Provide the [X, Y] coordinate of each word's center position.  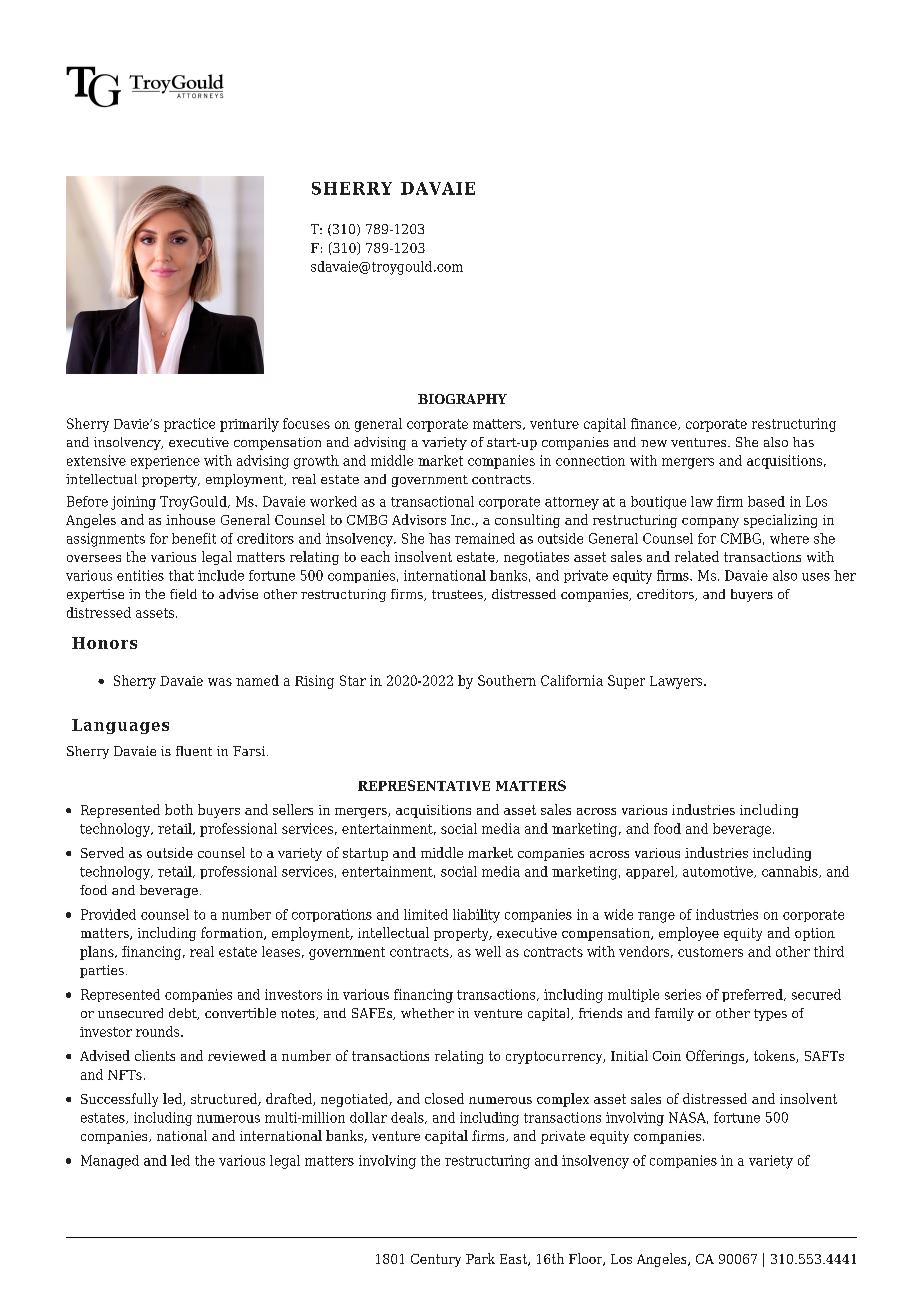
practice [189, 425]
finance [655, 424]
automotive [719, 872]
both [179, 809]
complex [563, 1100]
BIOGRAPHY [462, 399]
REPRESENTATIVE [424, 785]
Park [480, 1258]
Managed [110, 1162]
